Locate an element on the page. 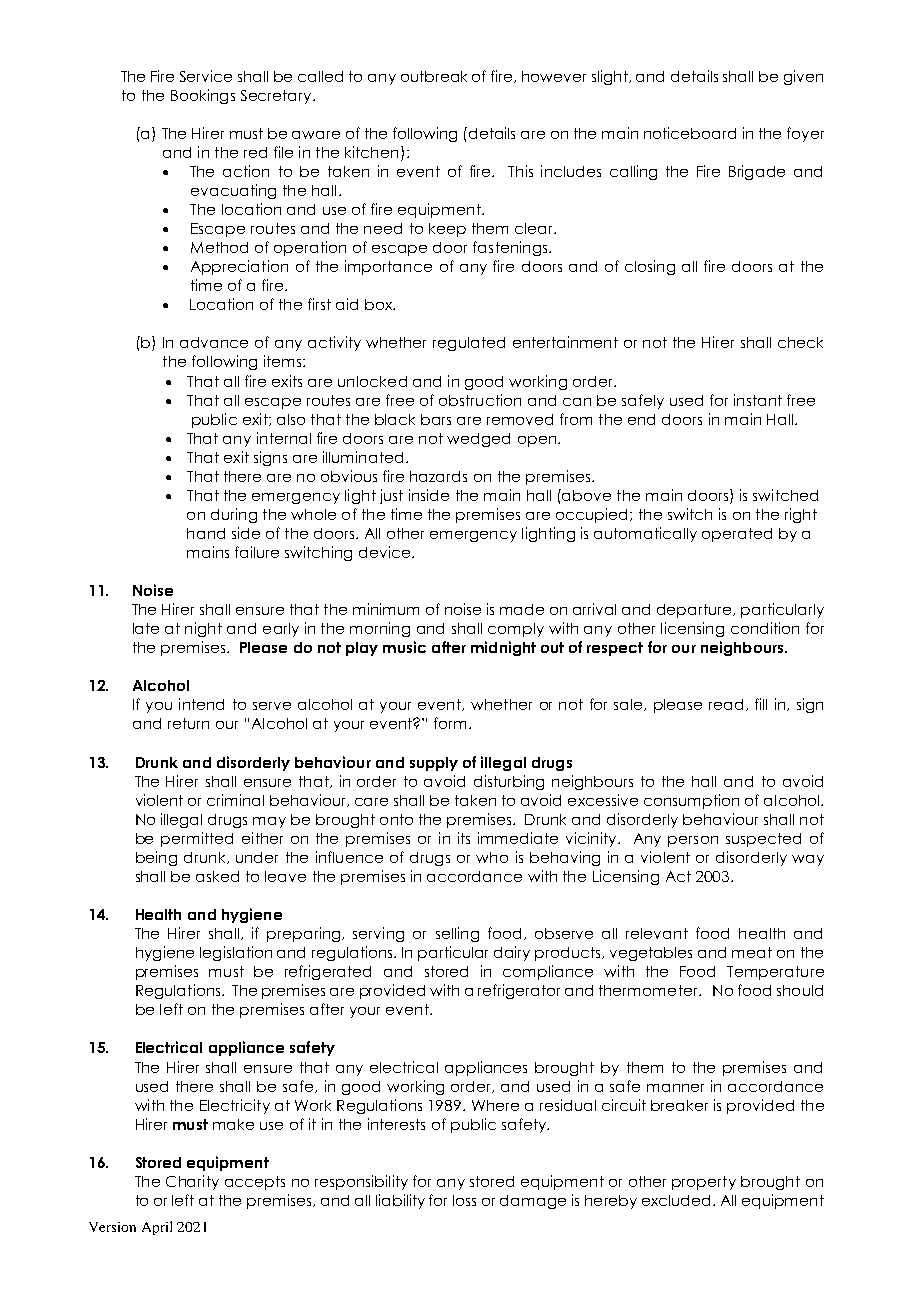 Image resolution: width=924 pixels, height=1308 pixels. immediate is located at coordinates (518, 838).
